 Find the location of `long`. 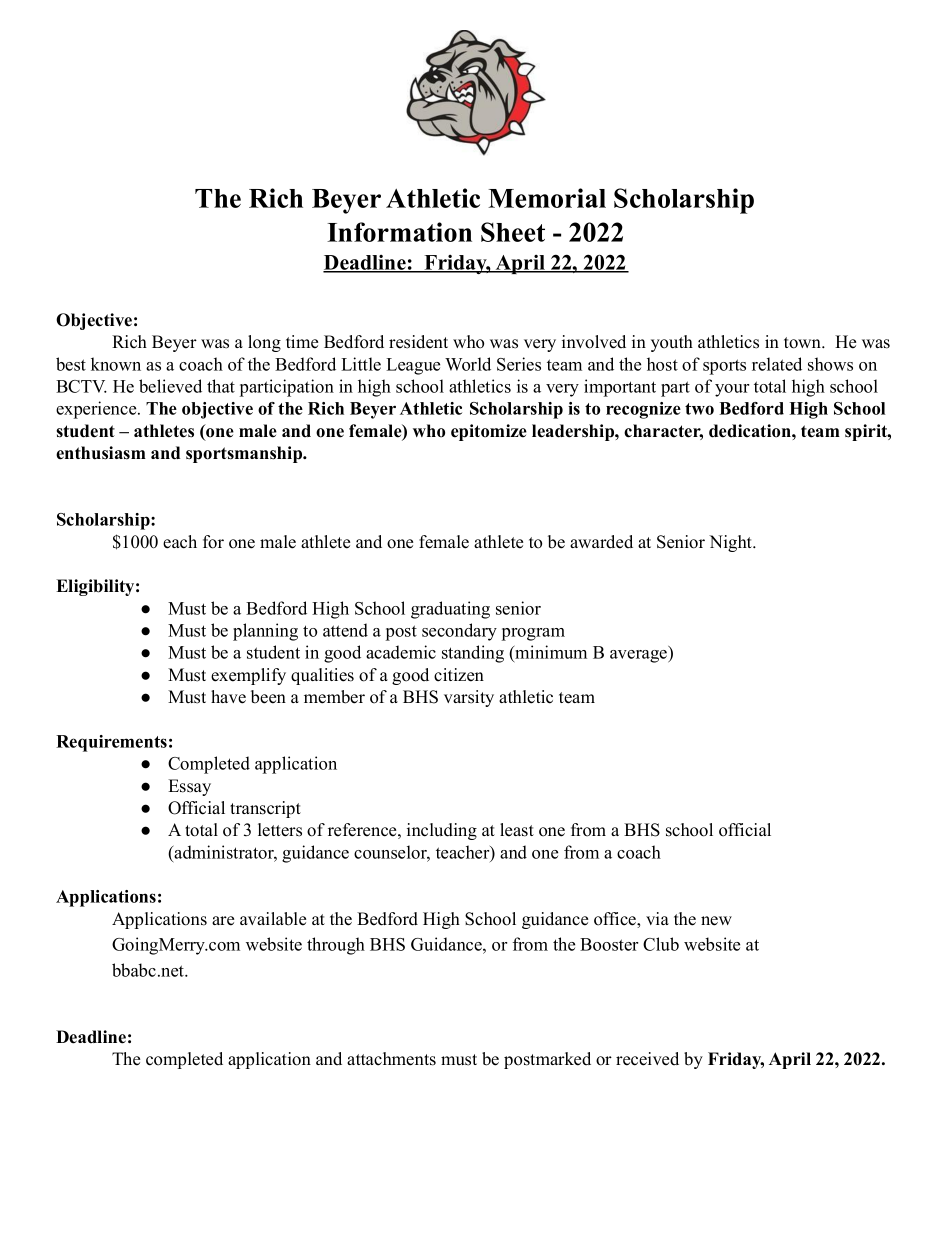

long is located at coordinates (264, 343).
